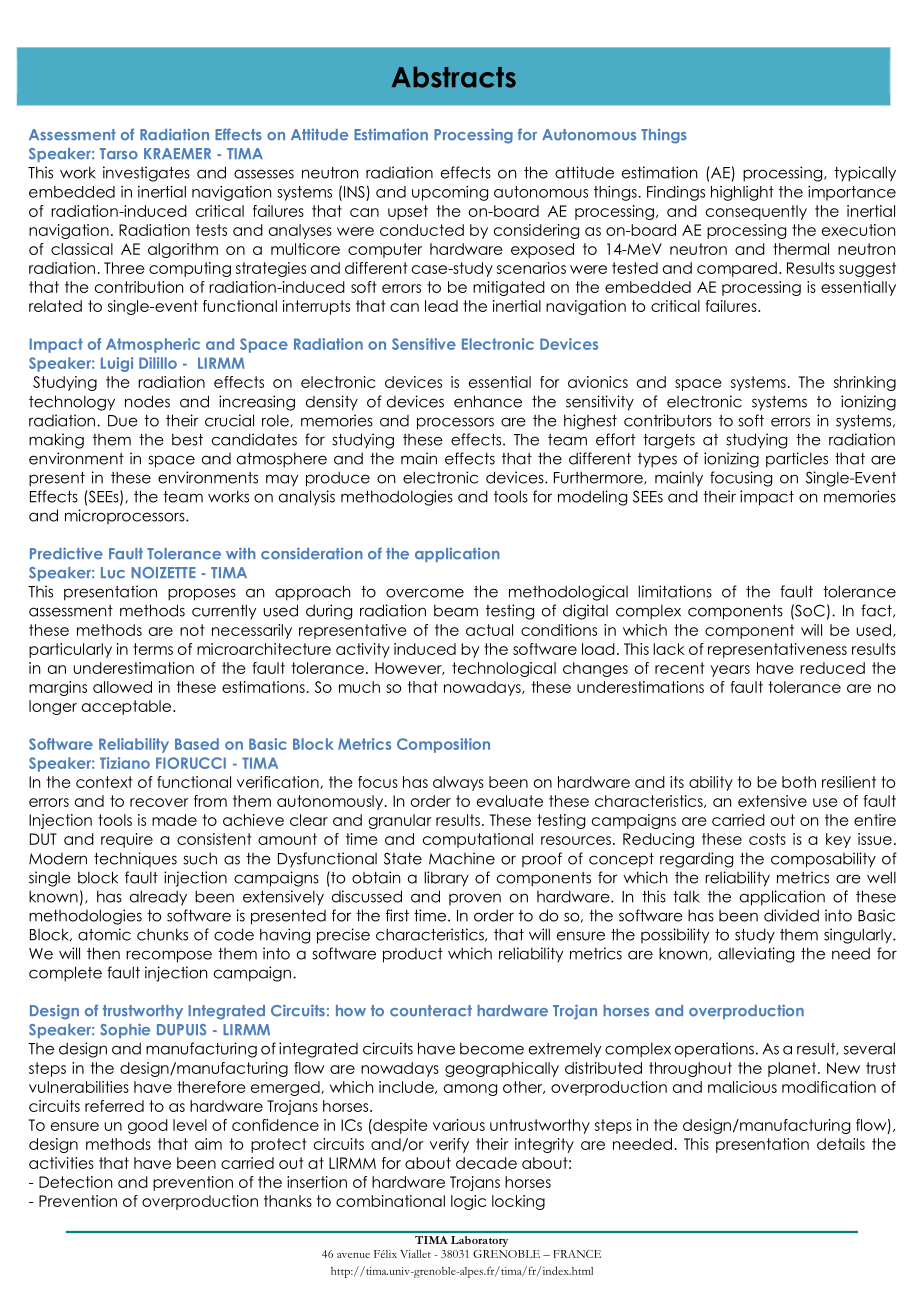 The width and height of the page is (924, 1308). I want to click on KRAEMER, so click(177, 153).
